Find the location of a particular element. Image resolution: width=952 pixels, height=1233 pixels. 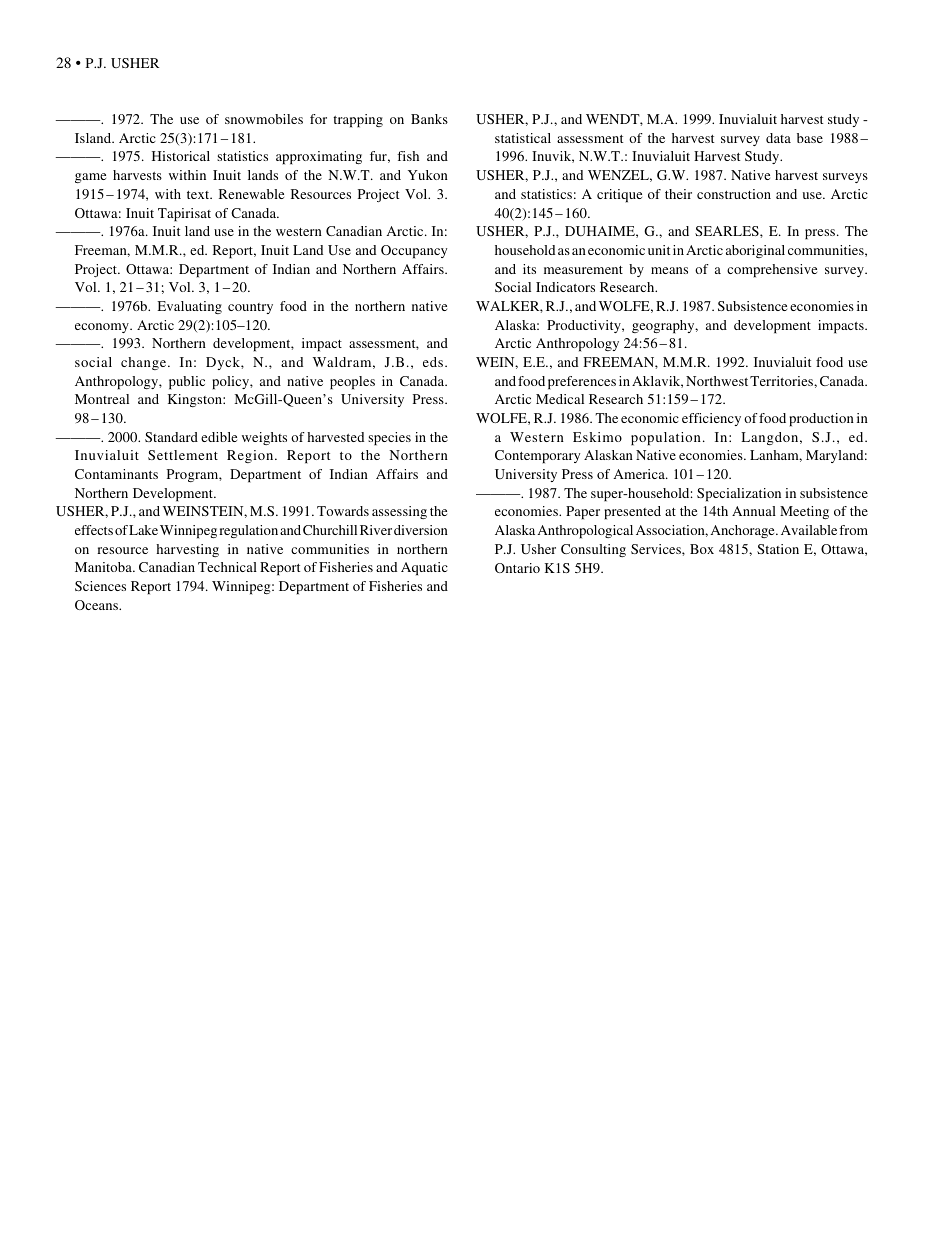

efficiency is located at coordinates (711, 419).
